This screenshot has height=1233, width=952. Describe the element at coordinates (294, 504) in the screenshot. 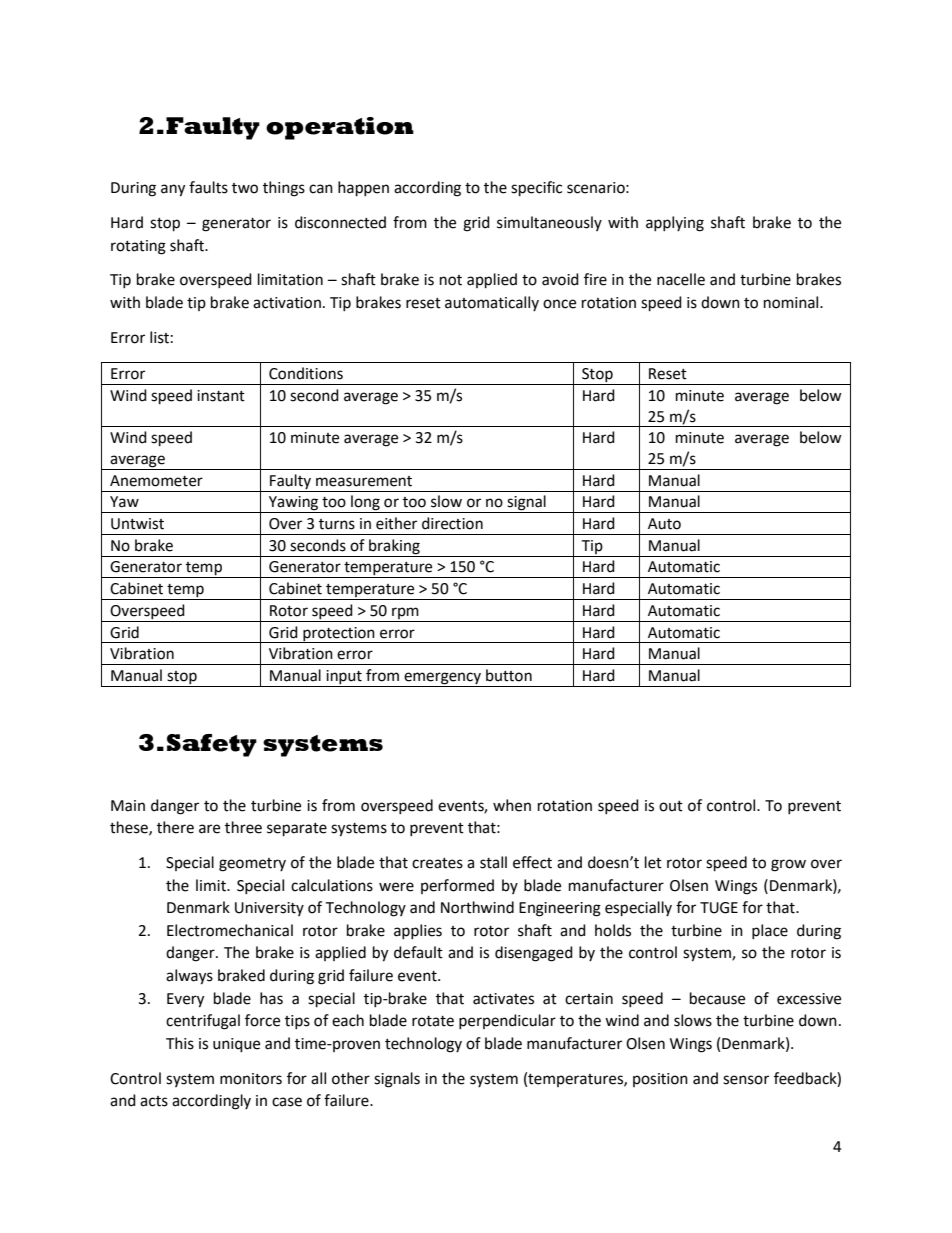

I see `Yawing` at that location.
